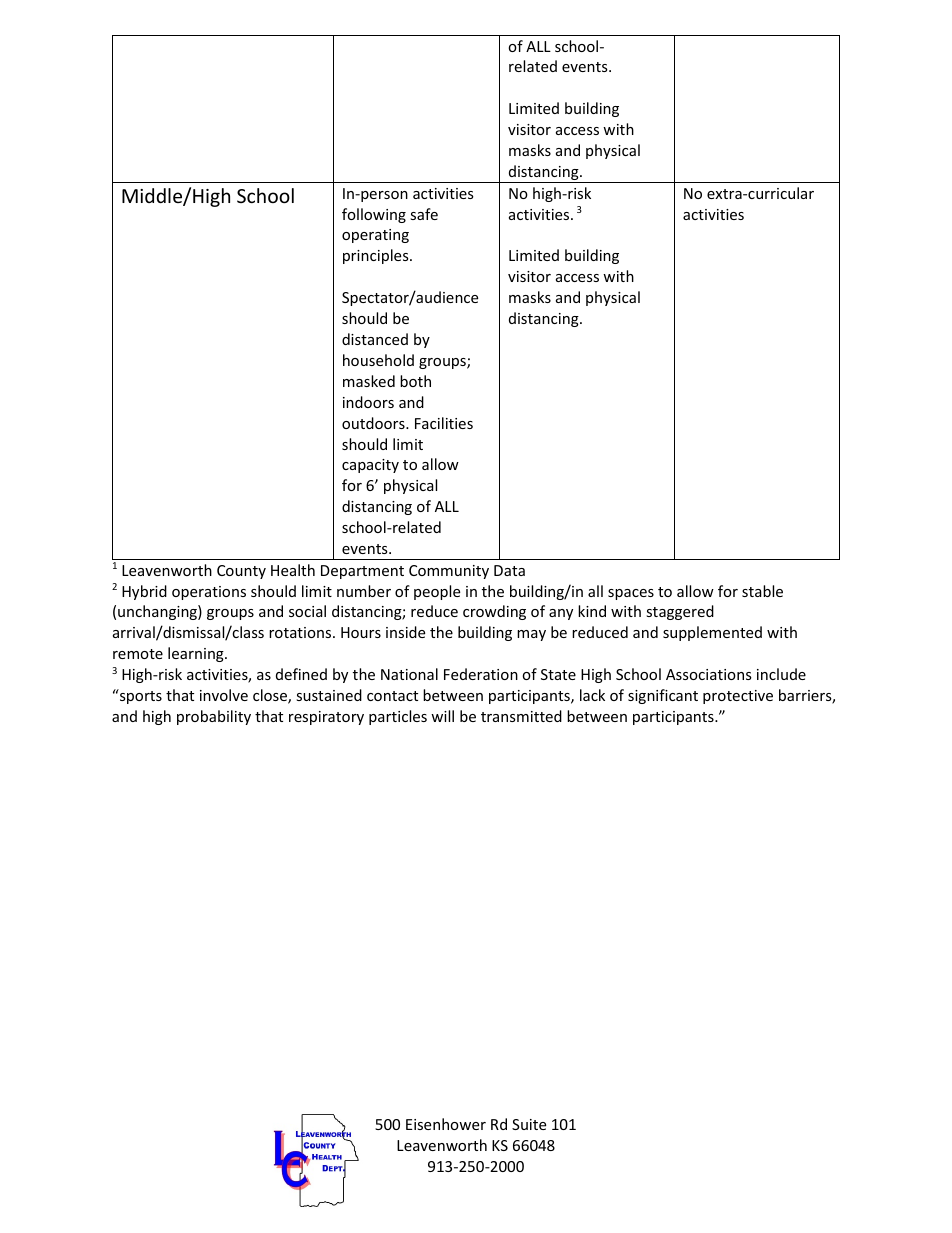 This screenshot has width=952, height=1233. I want to click on Federation, so click(481, 674).
